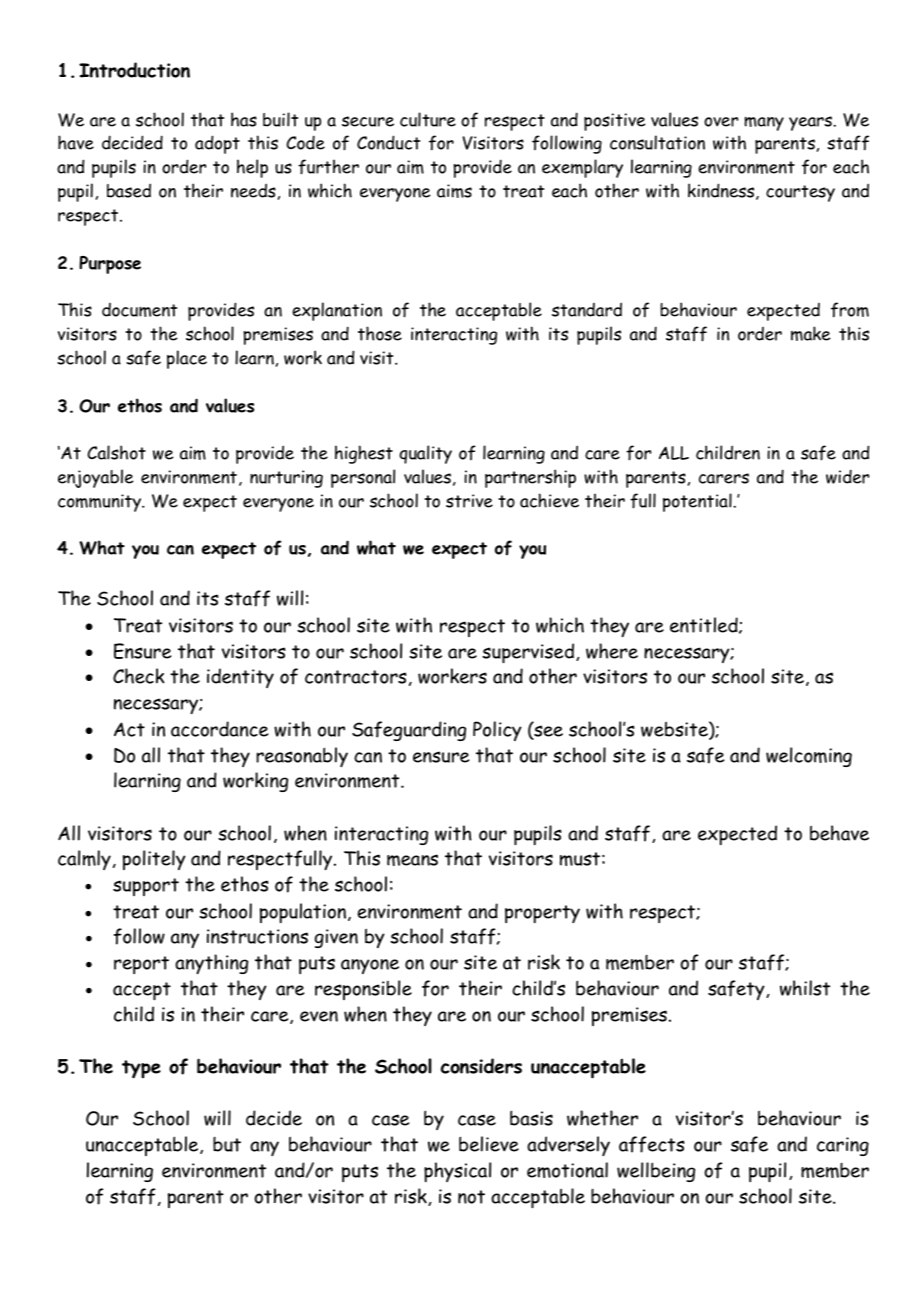 The image size is (924, 1308). Describe the element at coordinates (139, 676) in the image. I see `Check` at that location.
